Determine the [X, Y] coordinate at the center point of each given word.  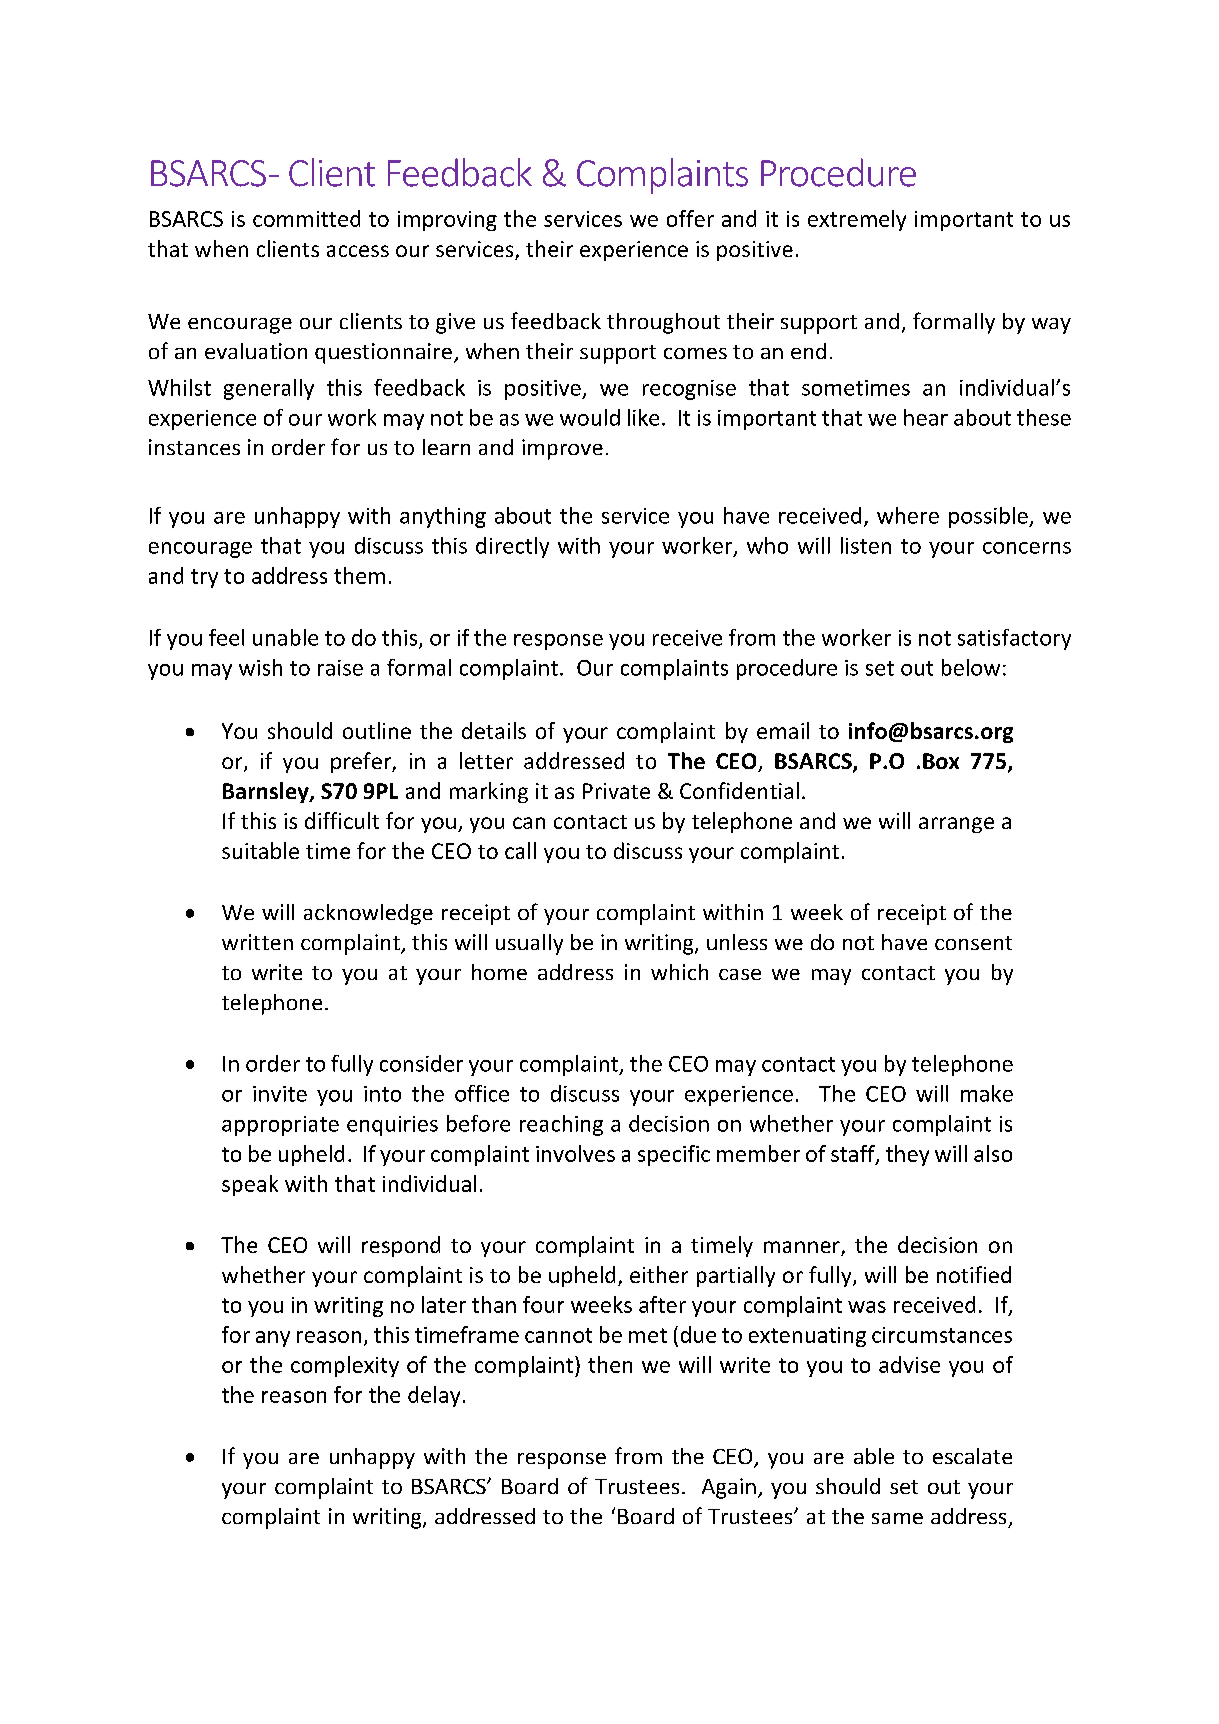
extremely [857, 220]
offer [690, 218]
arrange [956, 825]
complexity [345, 1366]
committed [306, 218]
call [520, 850]
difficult [342, 820]
